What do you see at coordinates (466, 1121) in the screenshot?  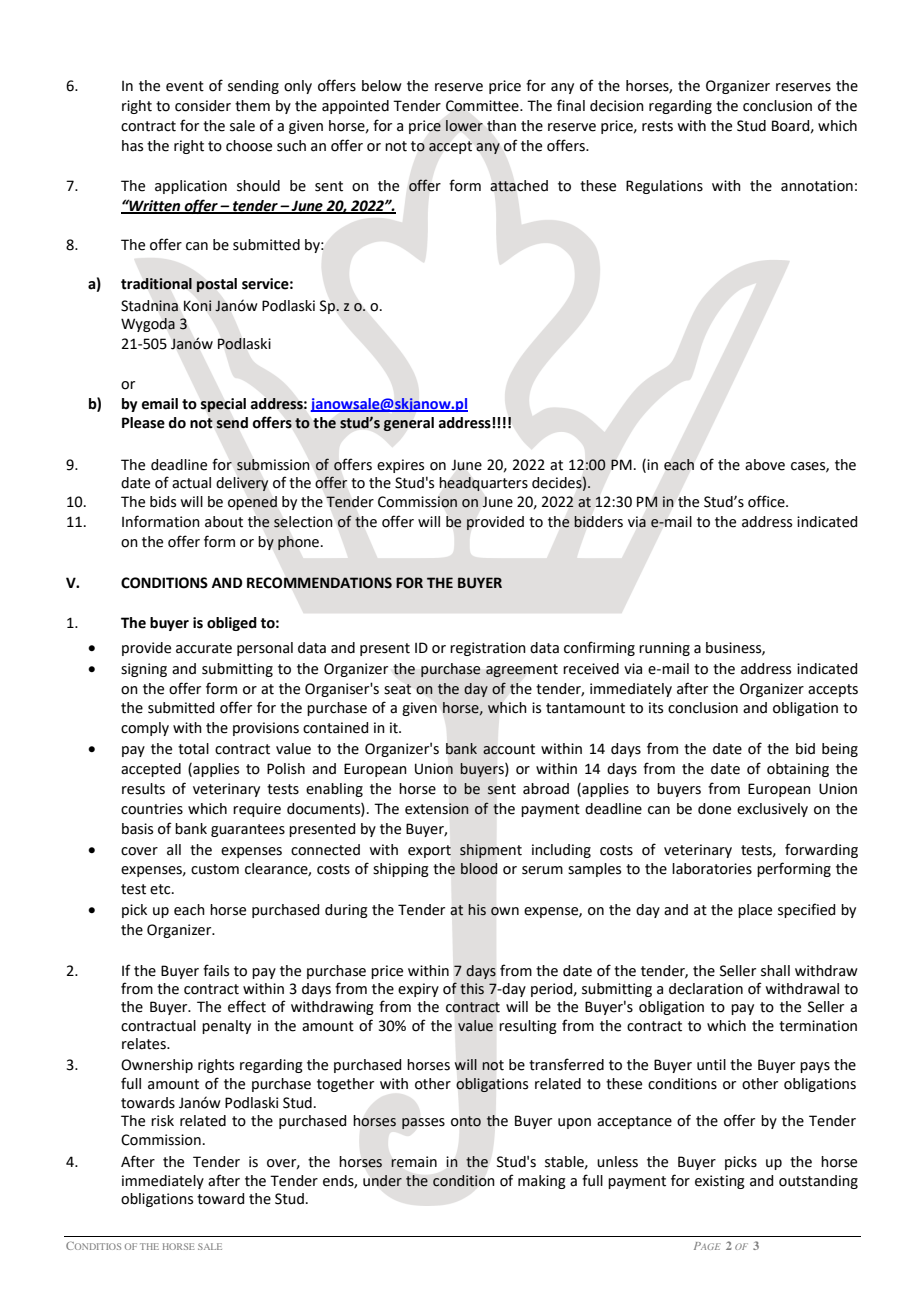 I see `onto` at bounding box center [466, 1121].
